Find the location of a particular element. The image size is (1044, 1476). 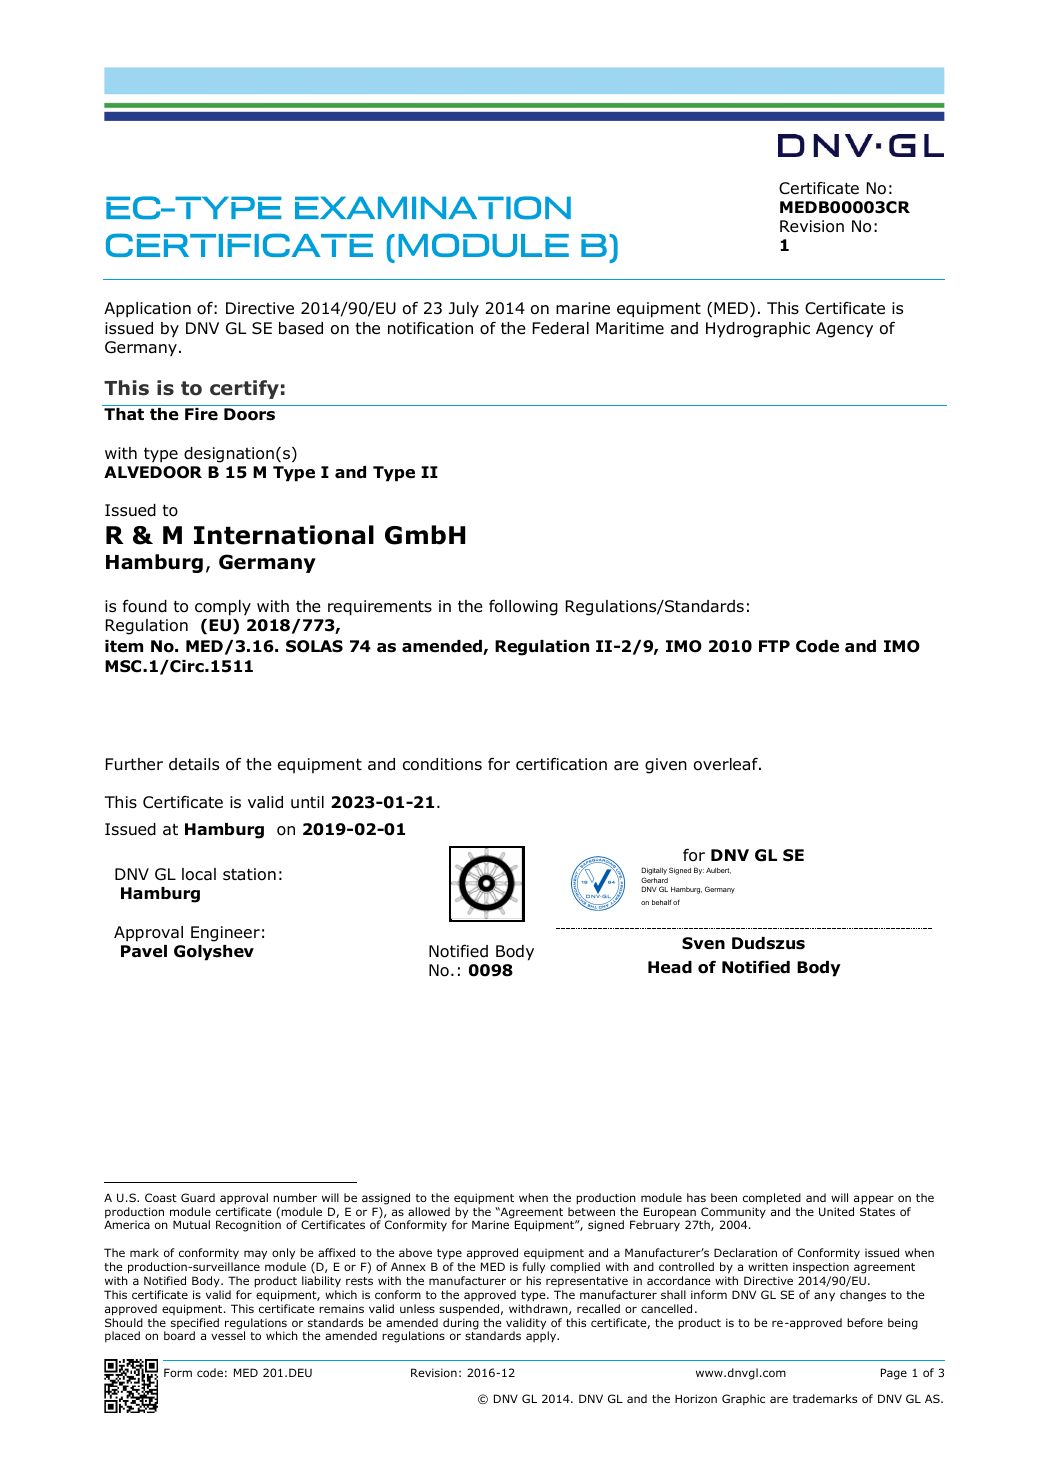

before is located at coordinates (865, 1322).
